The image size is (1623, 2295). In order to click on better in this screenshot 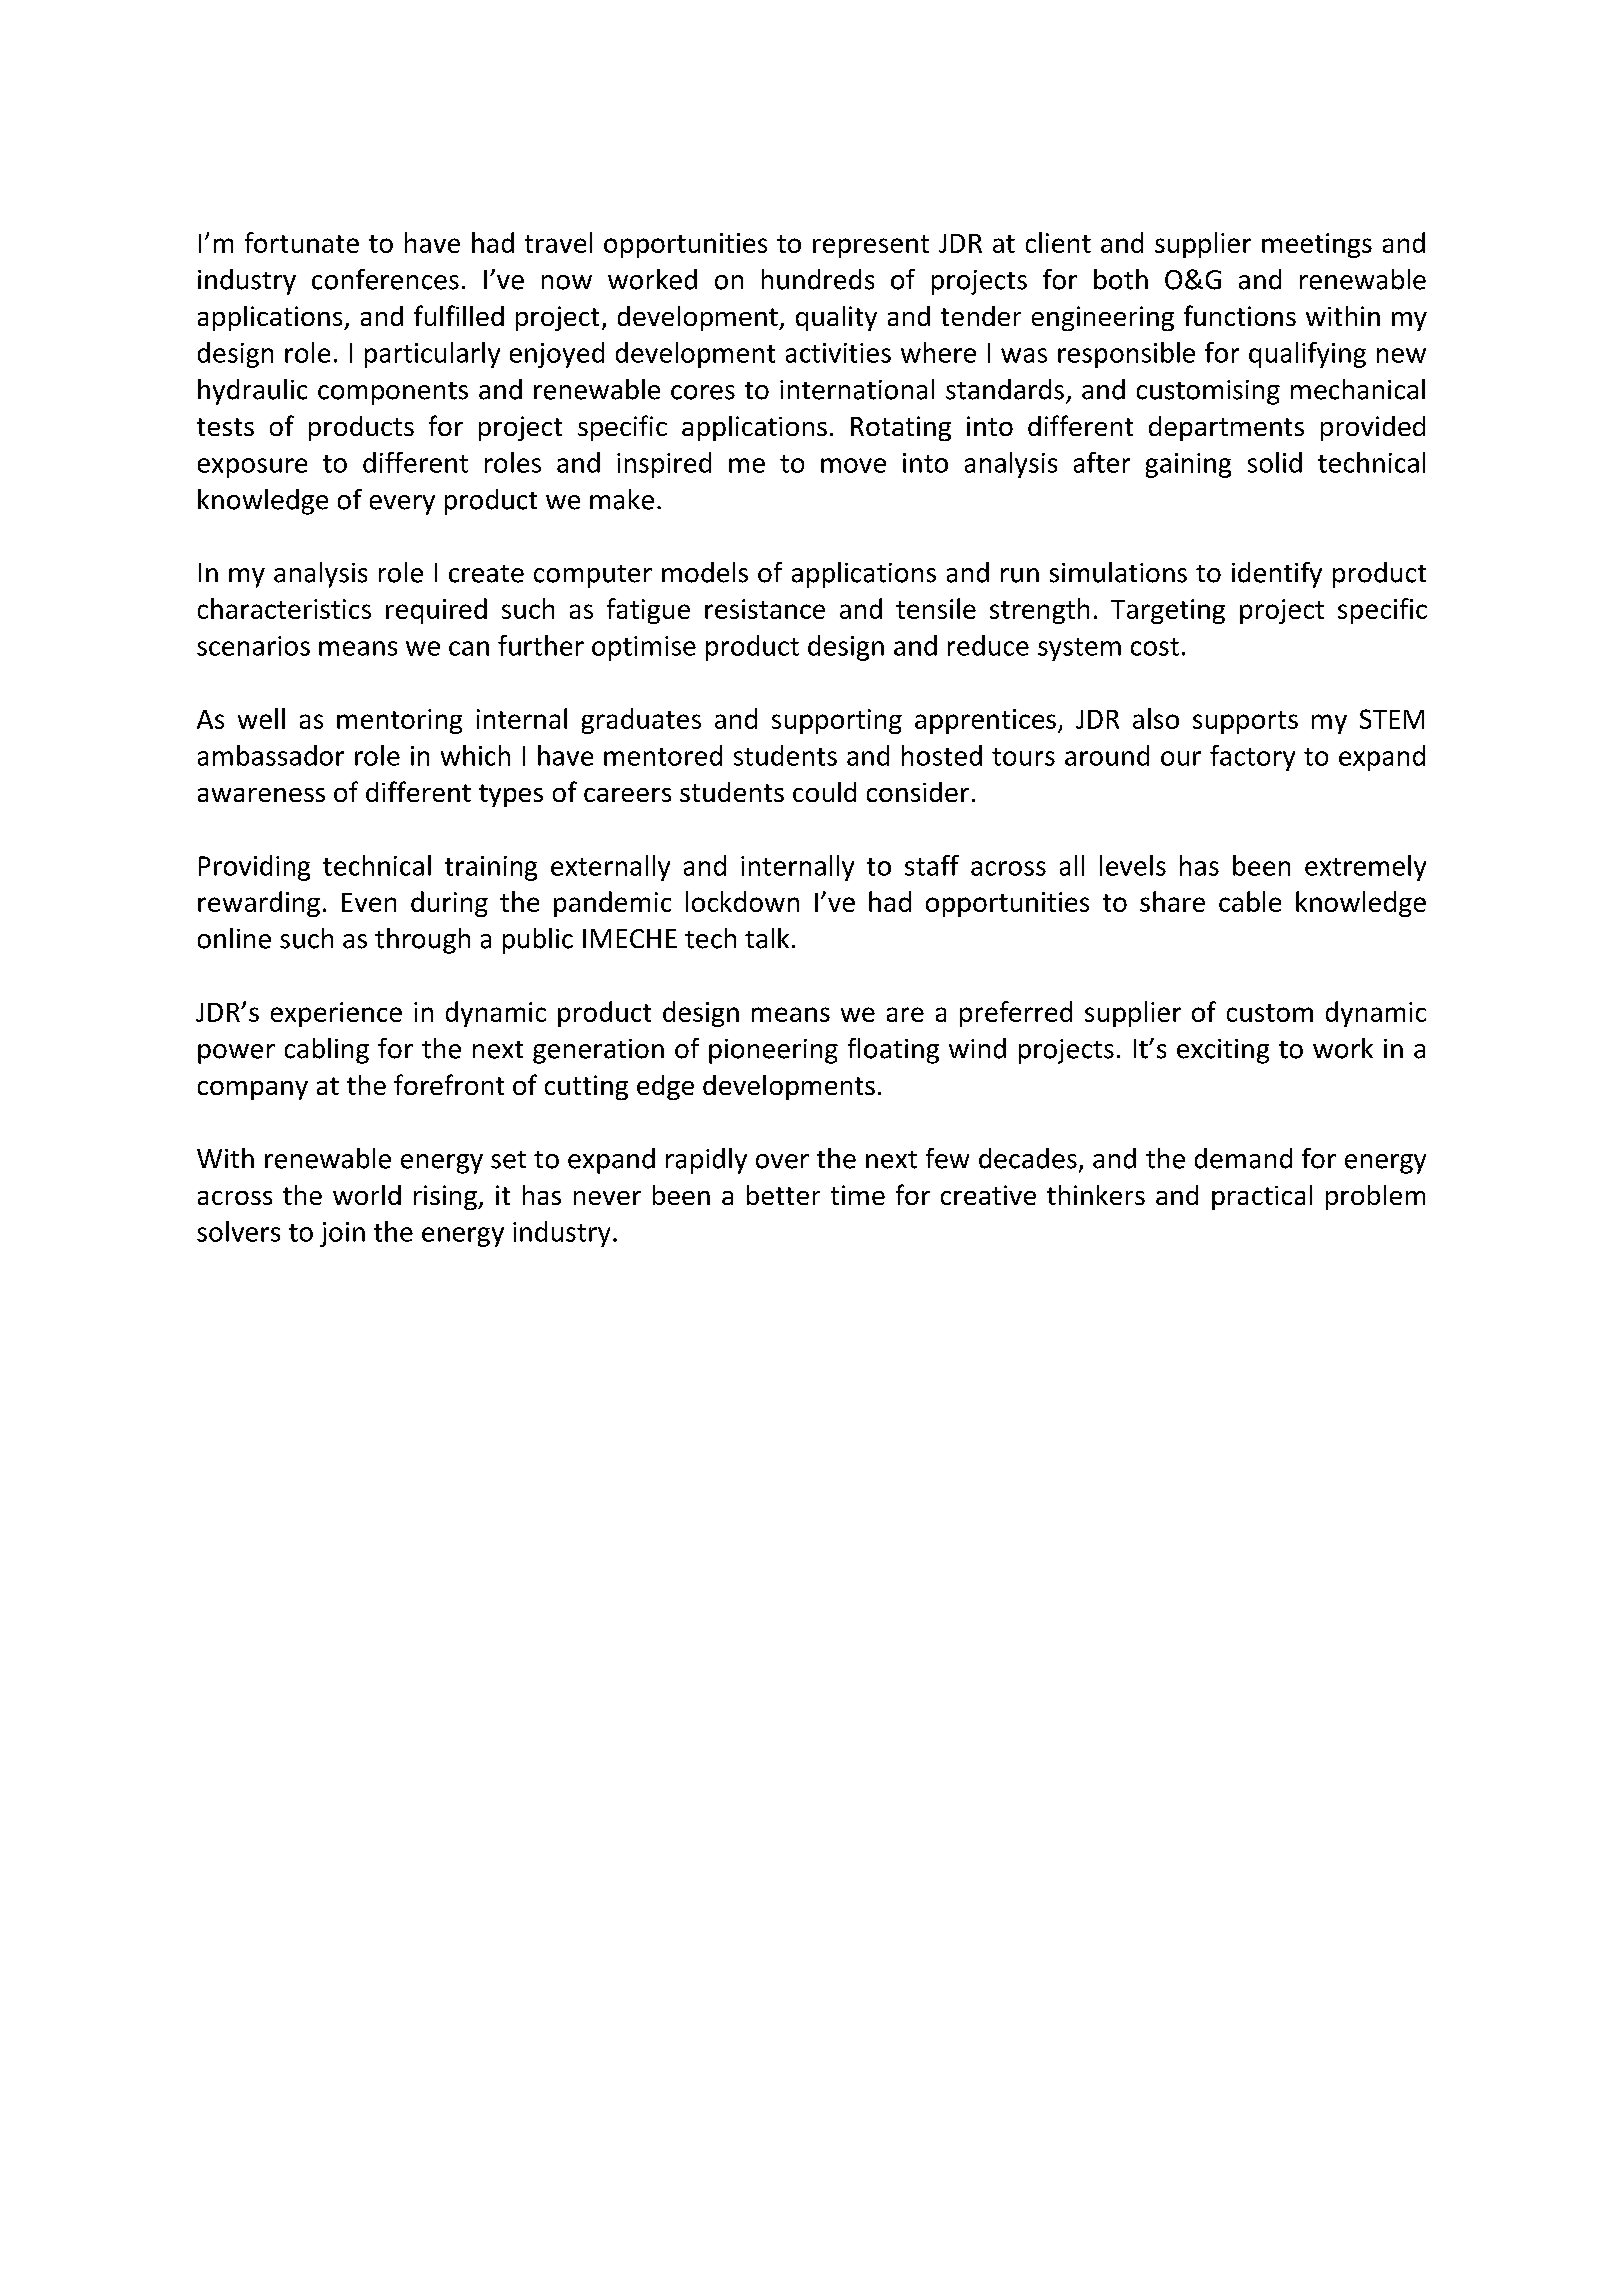, I will do `click(783, 1195)`.
